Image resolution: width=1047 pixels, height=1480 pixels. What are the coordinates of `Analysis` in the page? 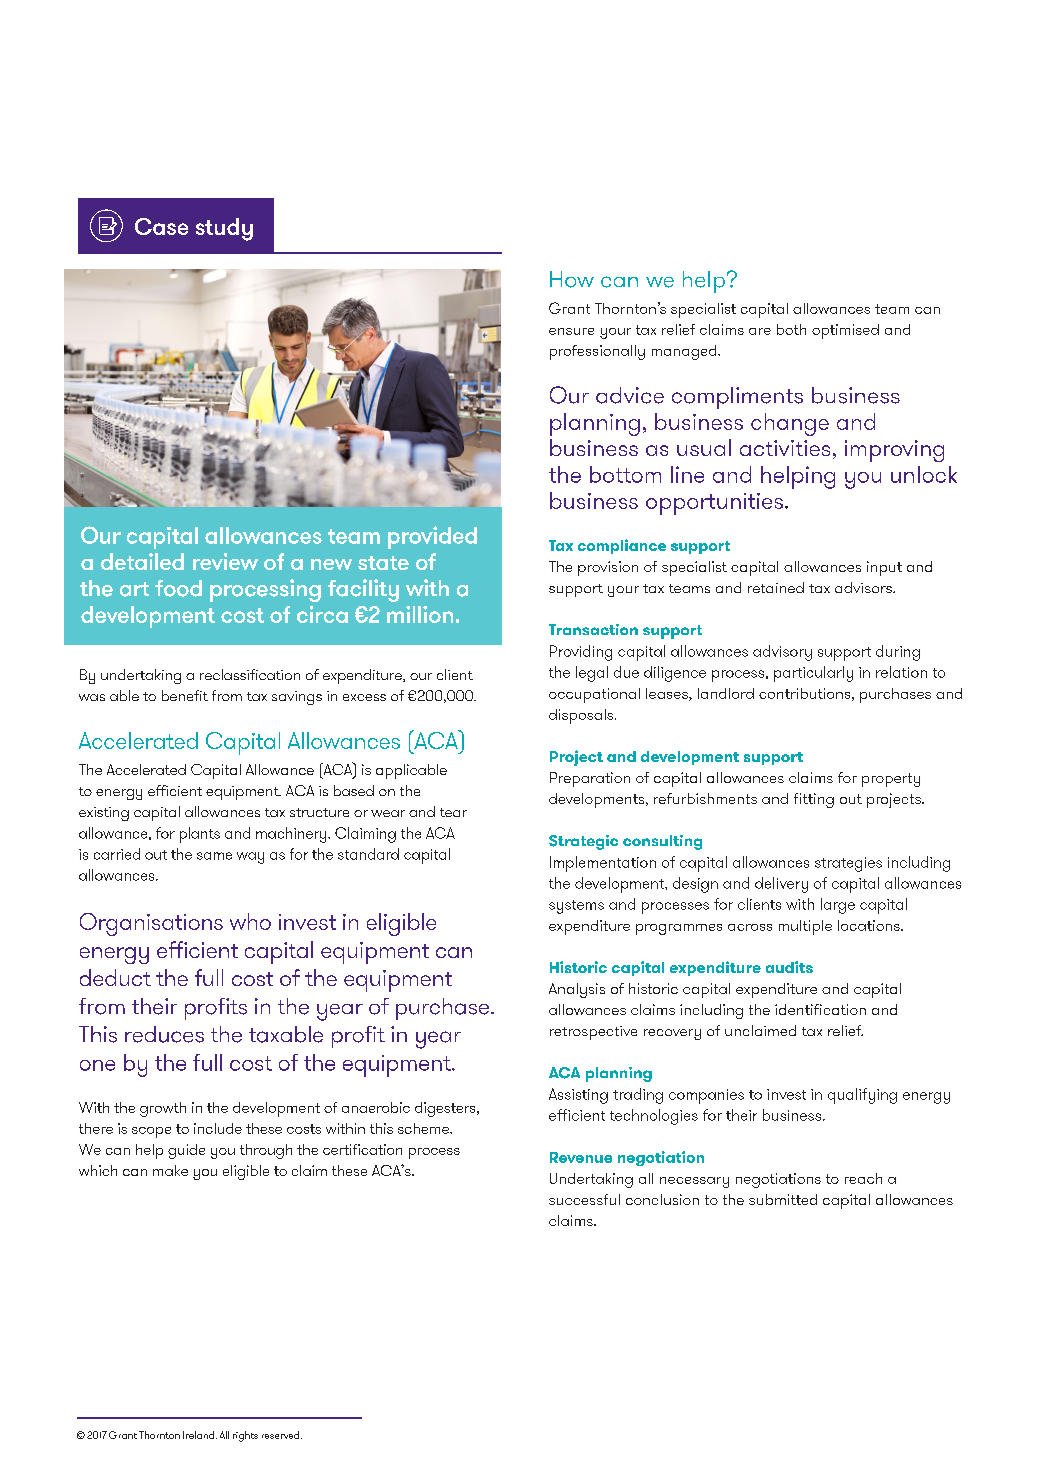 It's located at (577, 990).
